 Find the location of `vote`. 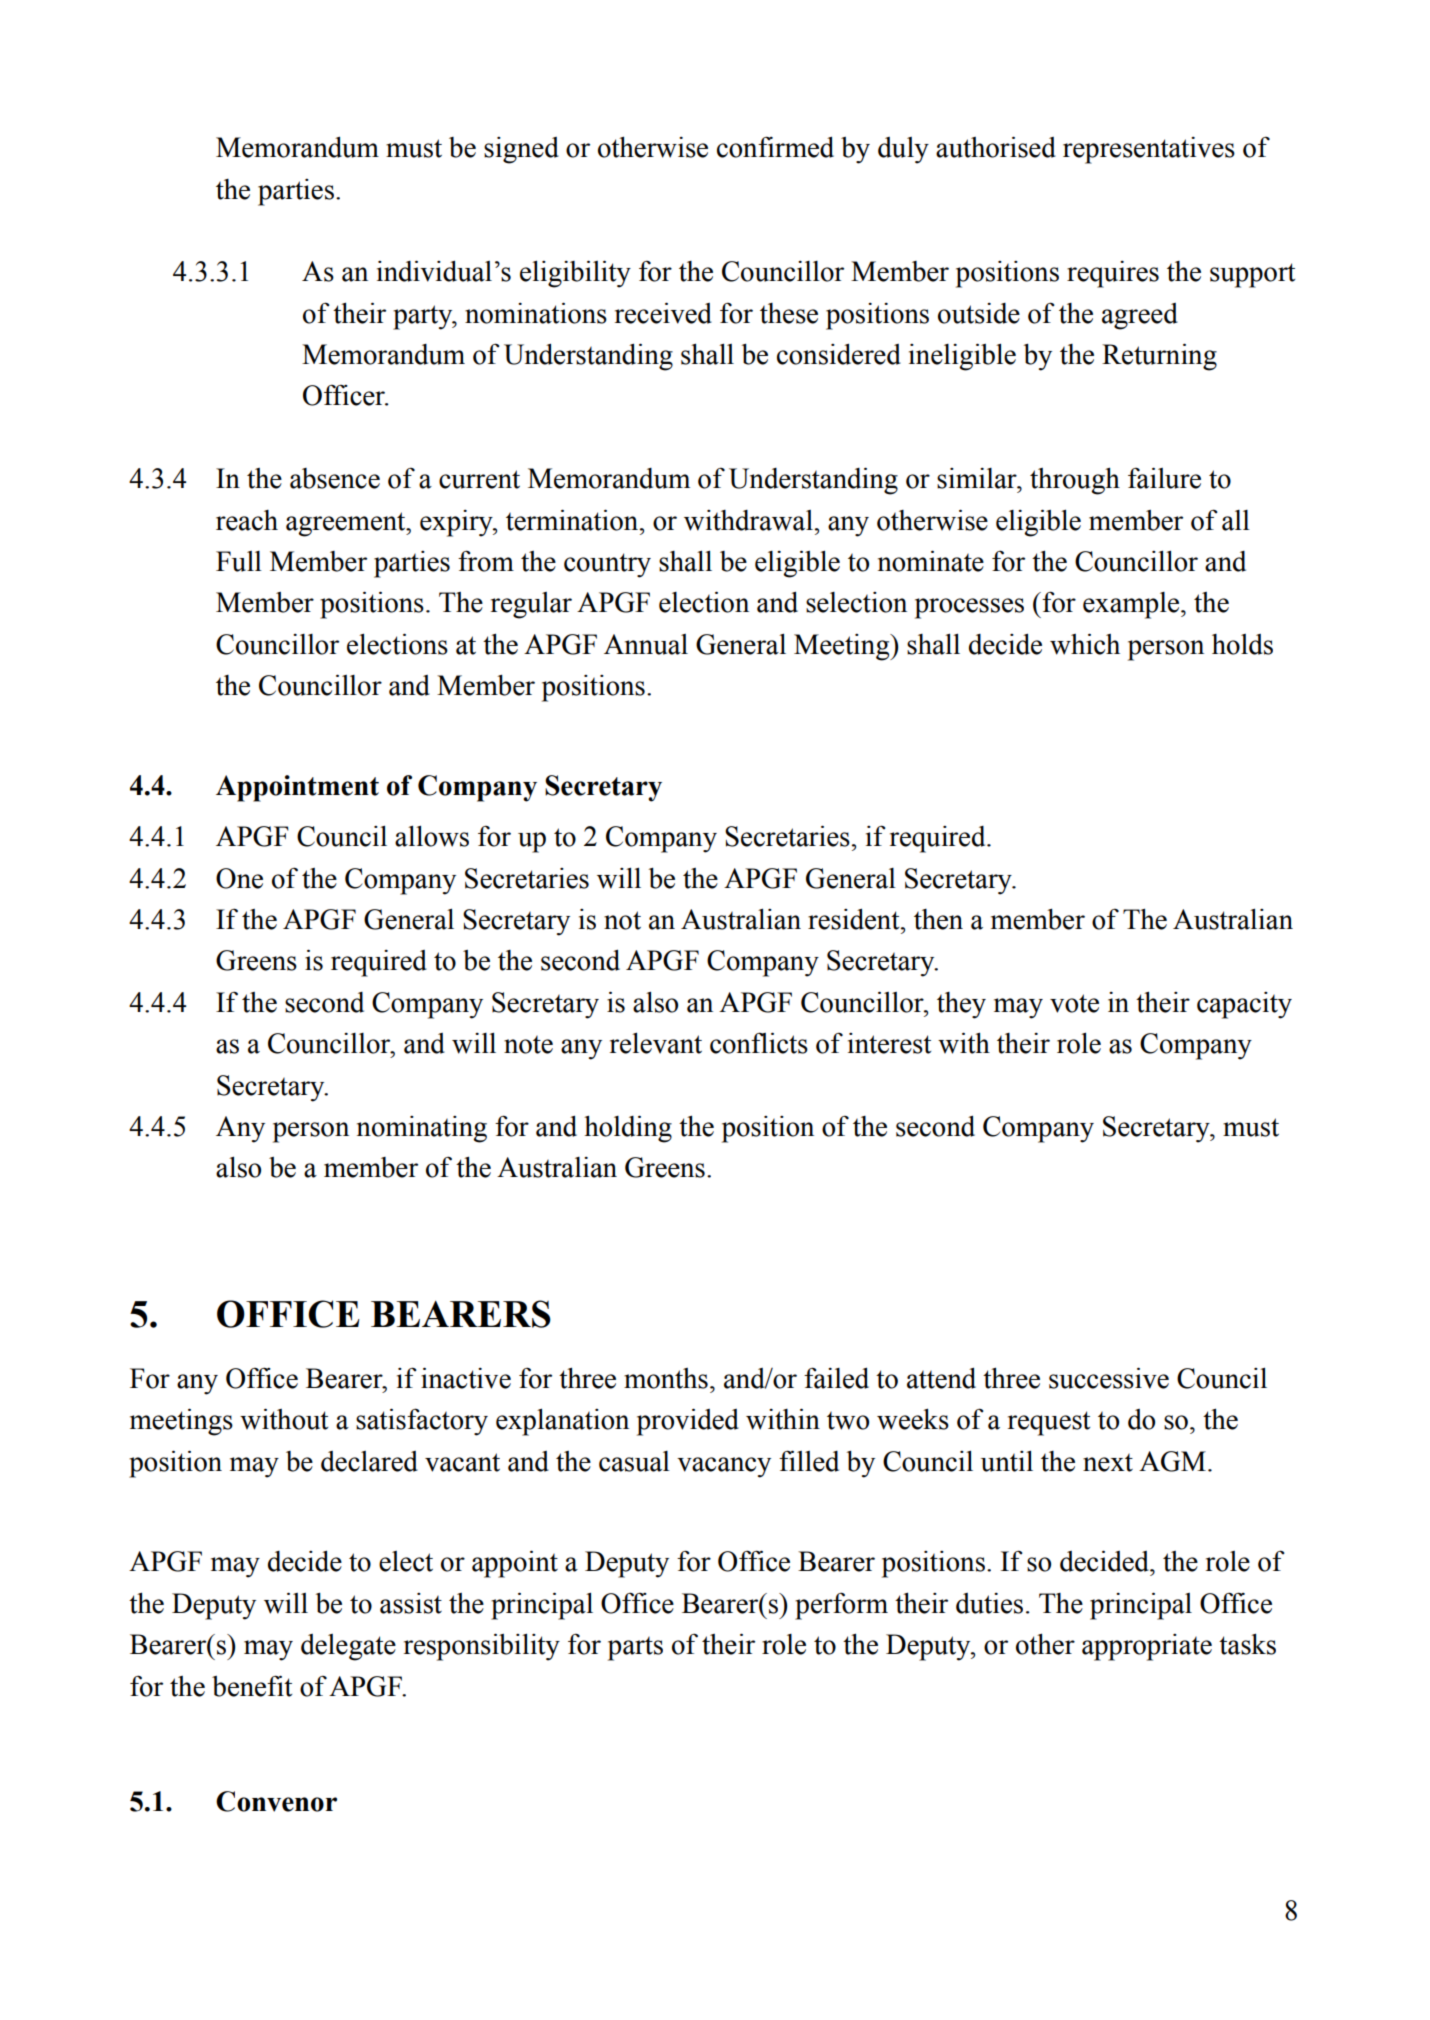

vote is located at coordinates (1074, 1003).
